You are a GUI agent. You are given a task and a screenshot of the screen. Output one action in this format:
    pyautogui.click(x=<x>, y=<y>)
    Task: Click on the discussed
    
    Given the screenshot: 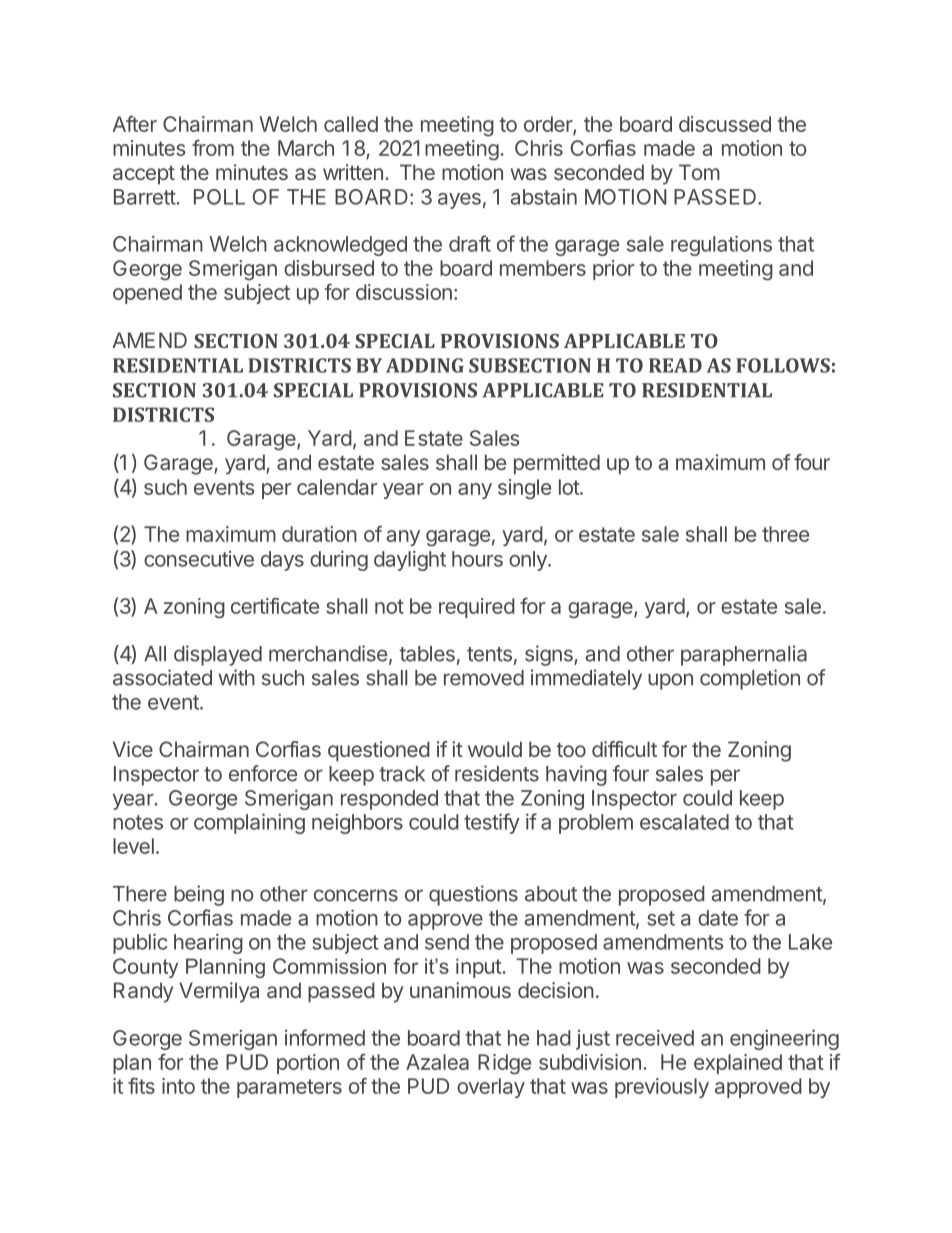 What is the action you would take?
    pyautogui.click(x=725, y=124)
